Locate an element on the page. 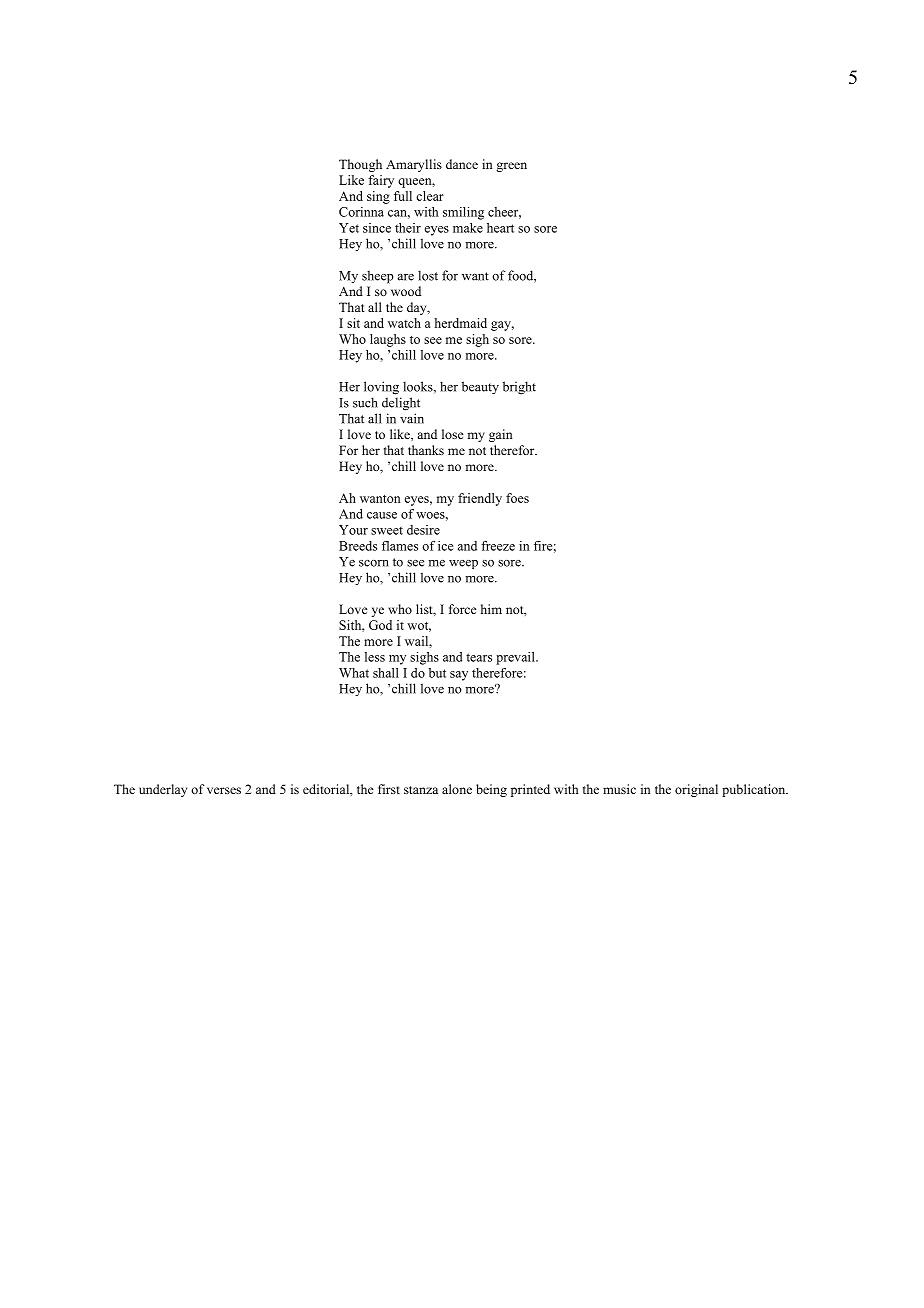 This page has width=924, height=1308. watch is located at coordinates (404, 323).
